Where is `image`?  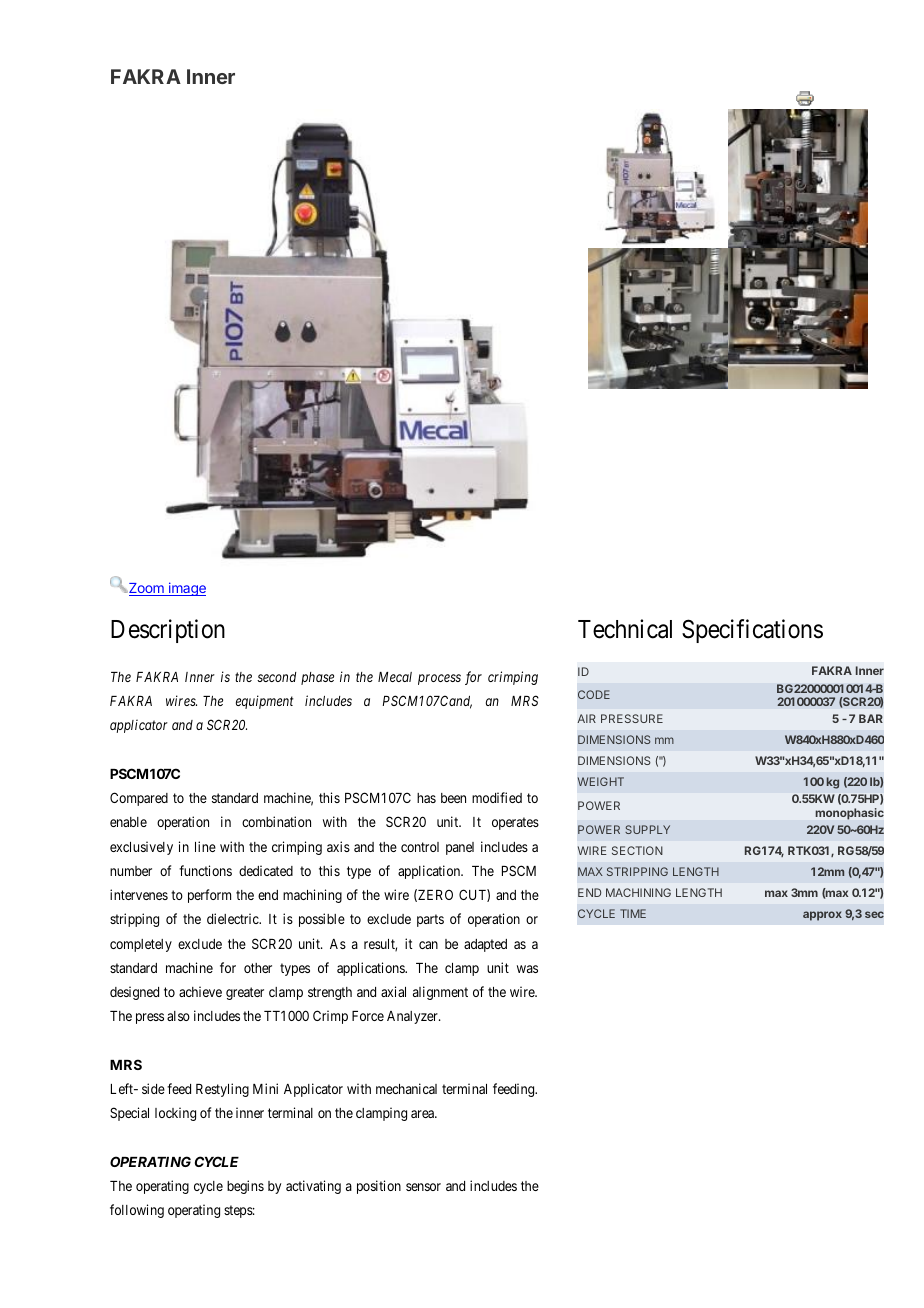
image is located at coordinates (186, 589).
